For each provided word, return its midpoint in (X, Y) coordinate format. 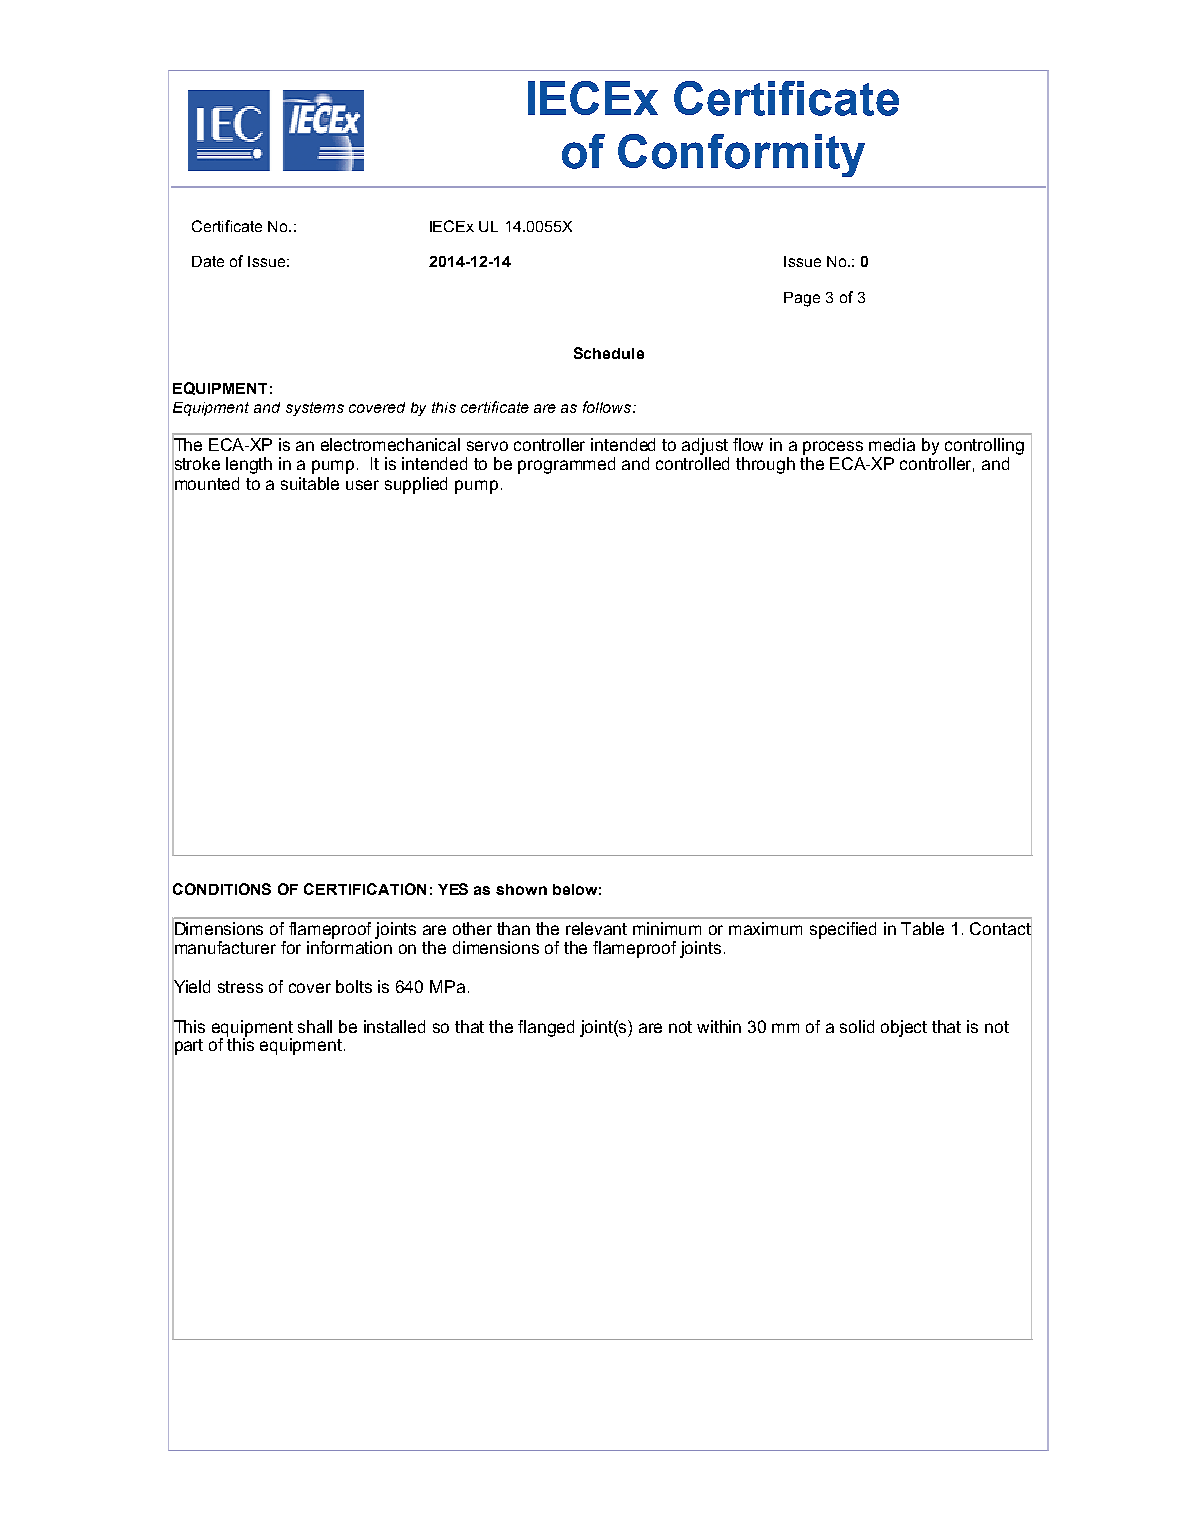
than (513, 928)
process (833, 448)
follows (608, 407)
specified (843, 930)
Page (802, 299)
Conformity (741, 155)
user (362, 485)
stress (240, 987)
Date (208, 261)
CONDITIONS (222, 889)
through (765, 465)
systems (315, 409)
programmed (566, 465)
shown (521, 889)
